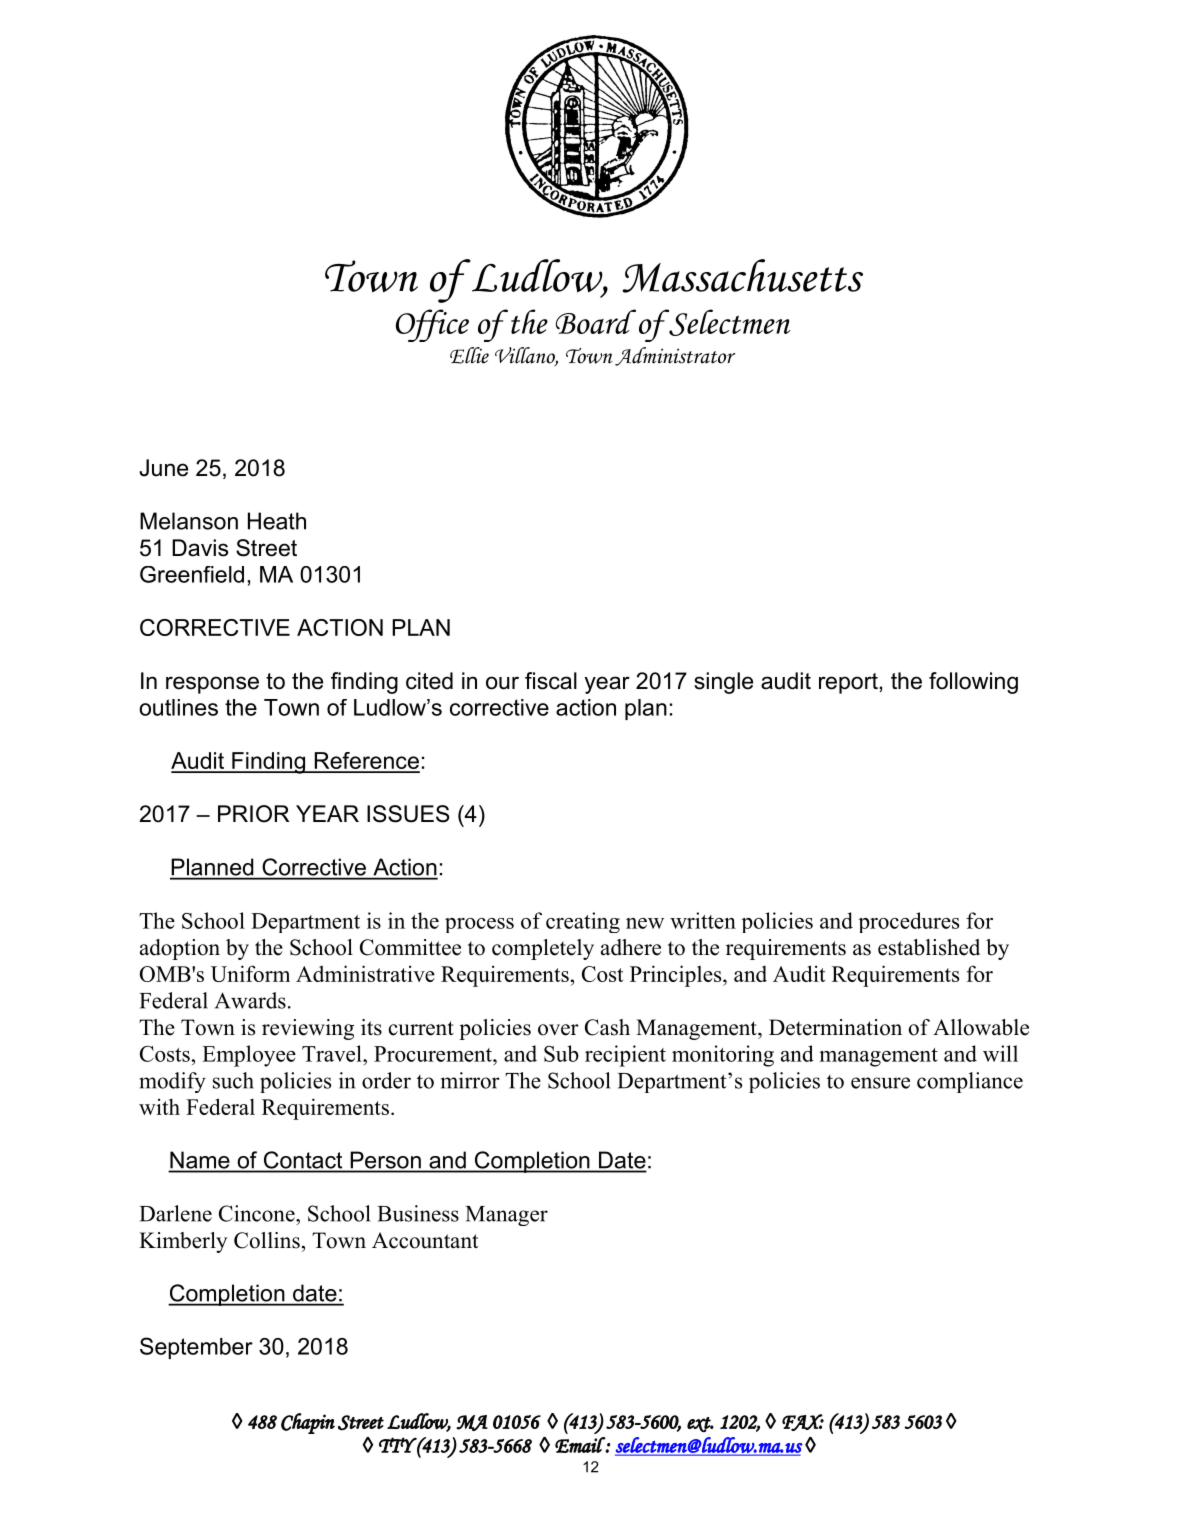  Describe the element at coordinates (432, 325) in the screenshot. I see `Office` at that location.
